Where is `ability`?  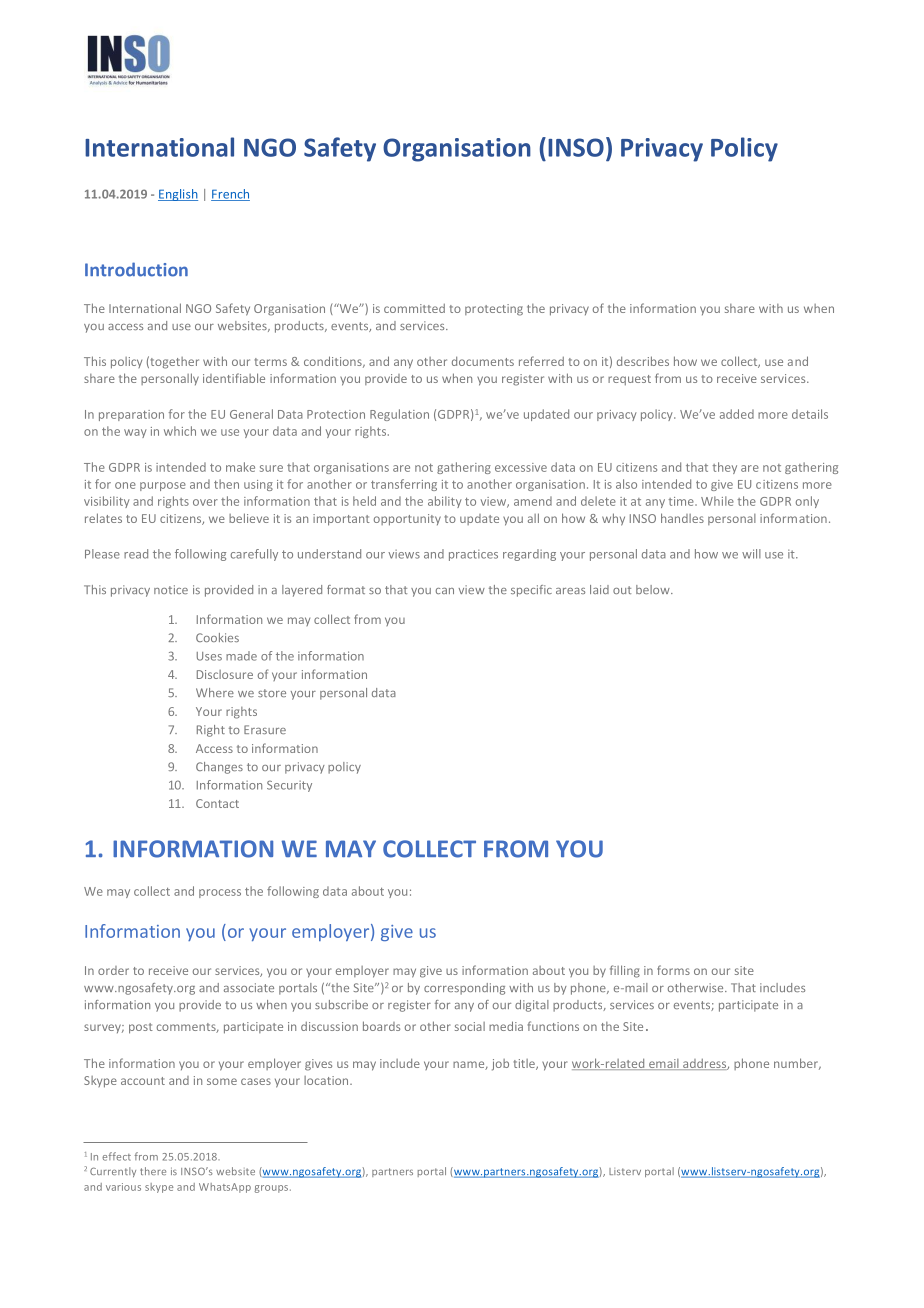
ability is located at coordinates (445, 502).
